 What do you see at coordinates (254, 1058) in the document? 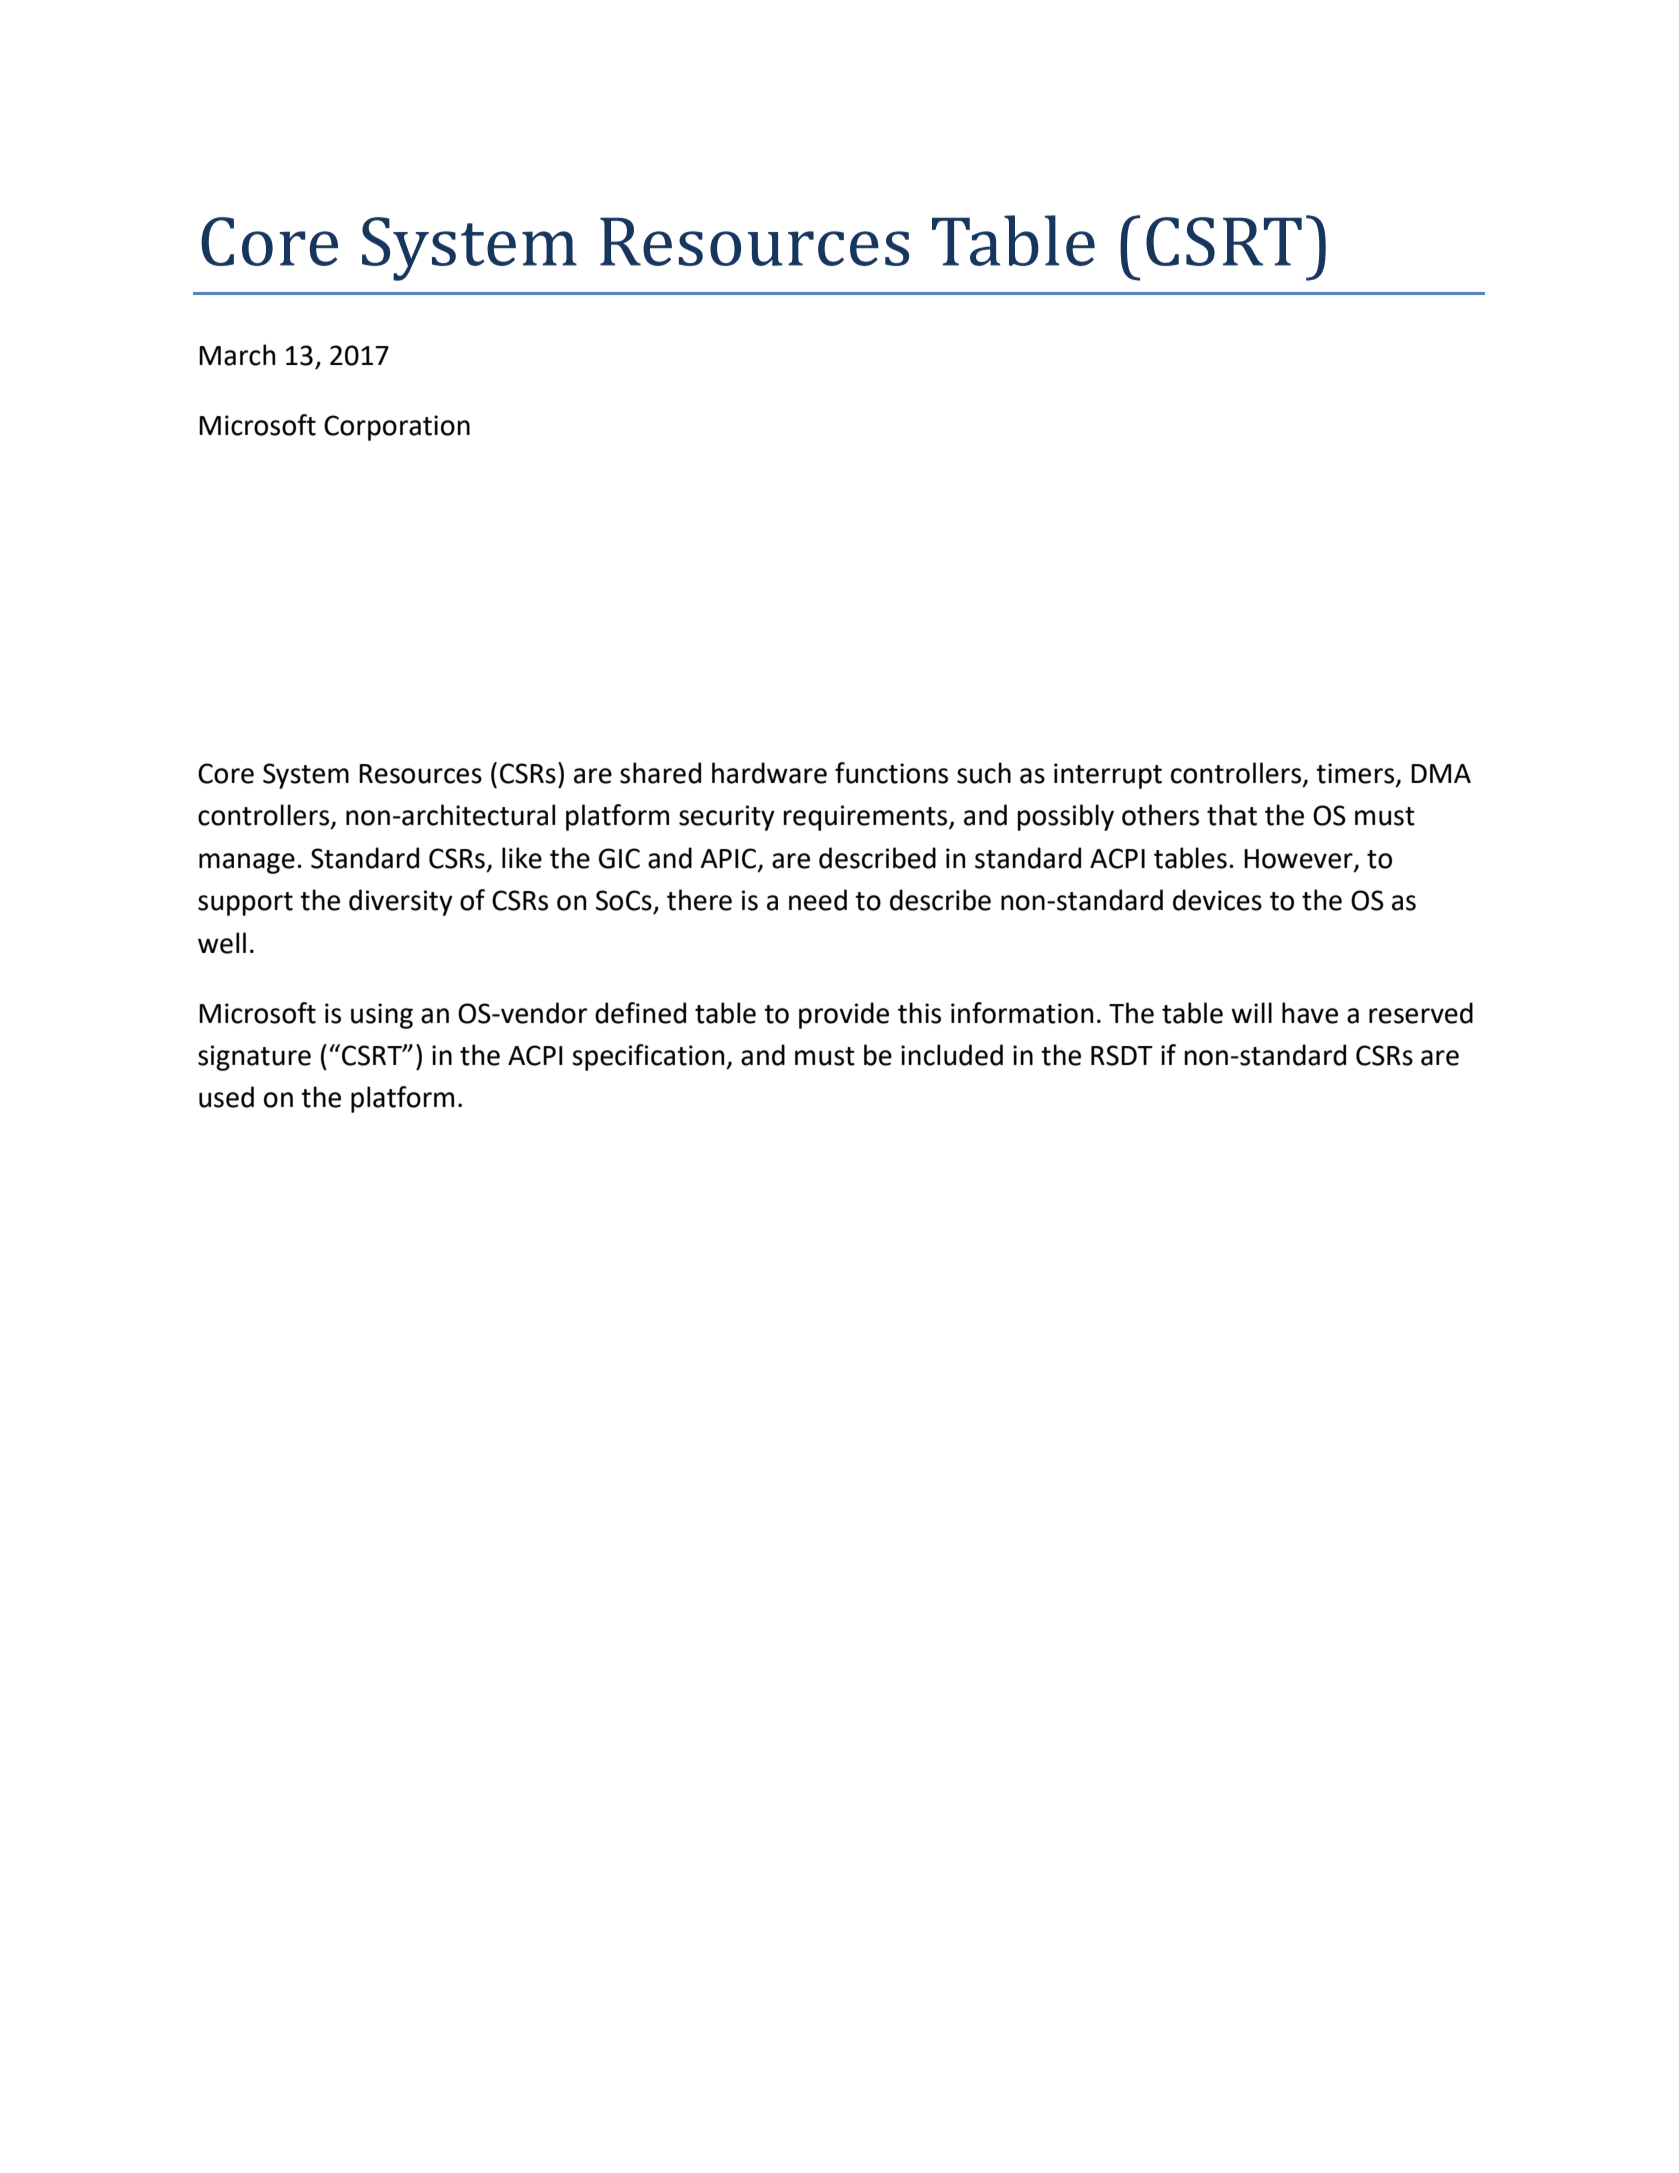
I see `signature` at bounding box center [254, 1058].
